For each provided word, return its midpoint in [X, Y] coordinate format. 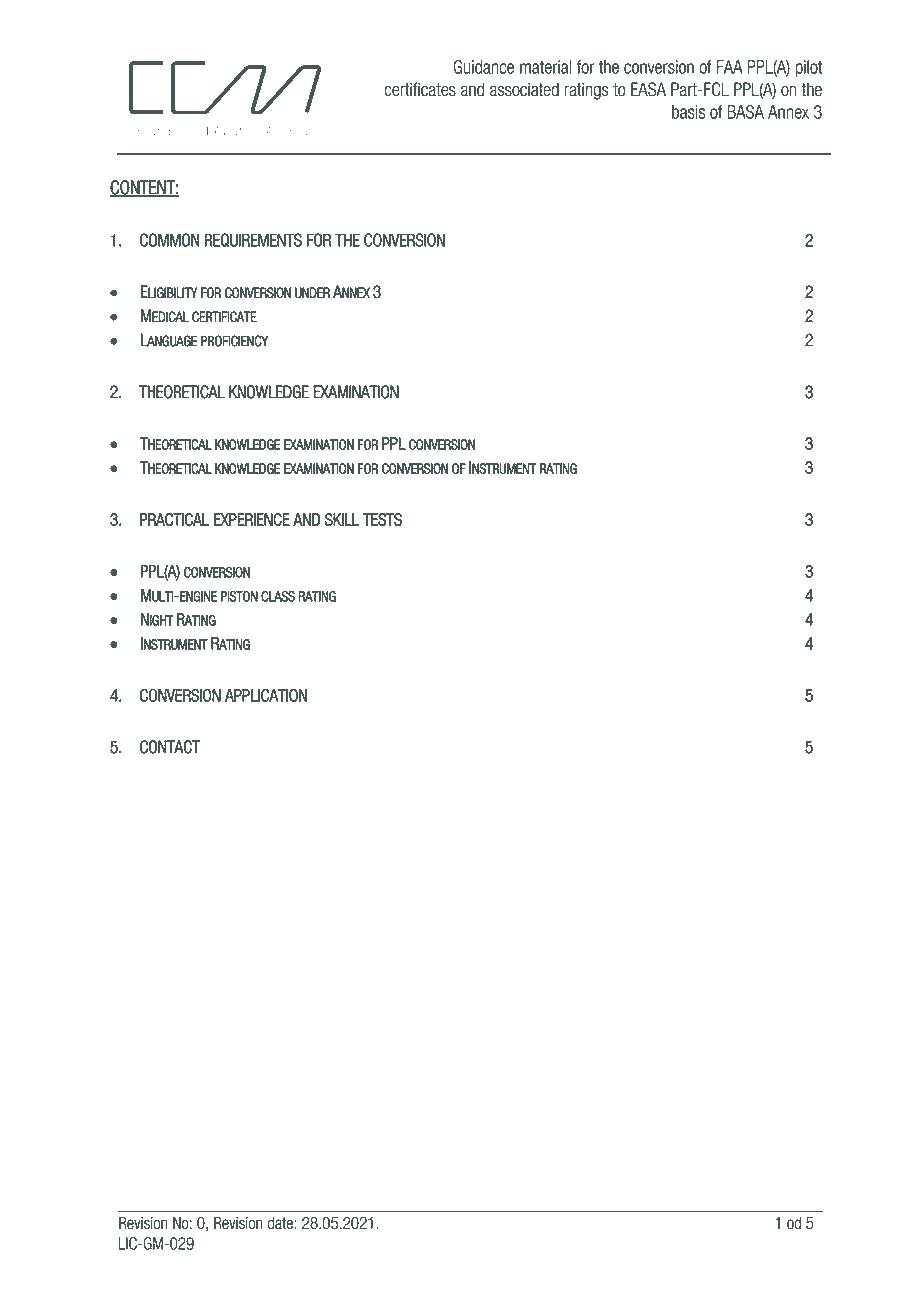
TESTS [382, 519]
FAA [730, 67]
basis [688, 112]
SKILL [342, 519]
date [280, 1223]
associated [524, 89]
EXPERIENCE [252, 519]
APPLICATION [266, 695]
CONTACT [170, 747]
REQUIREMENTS [253, 240]
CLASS [278, 596]
